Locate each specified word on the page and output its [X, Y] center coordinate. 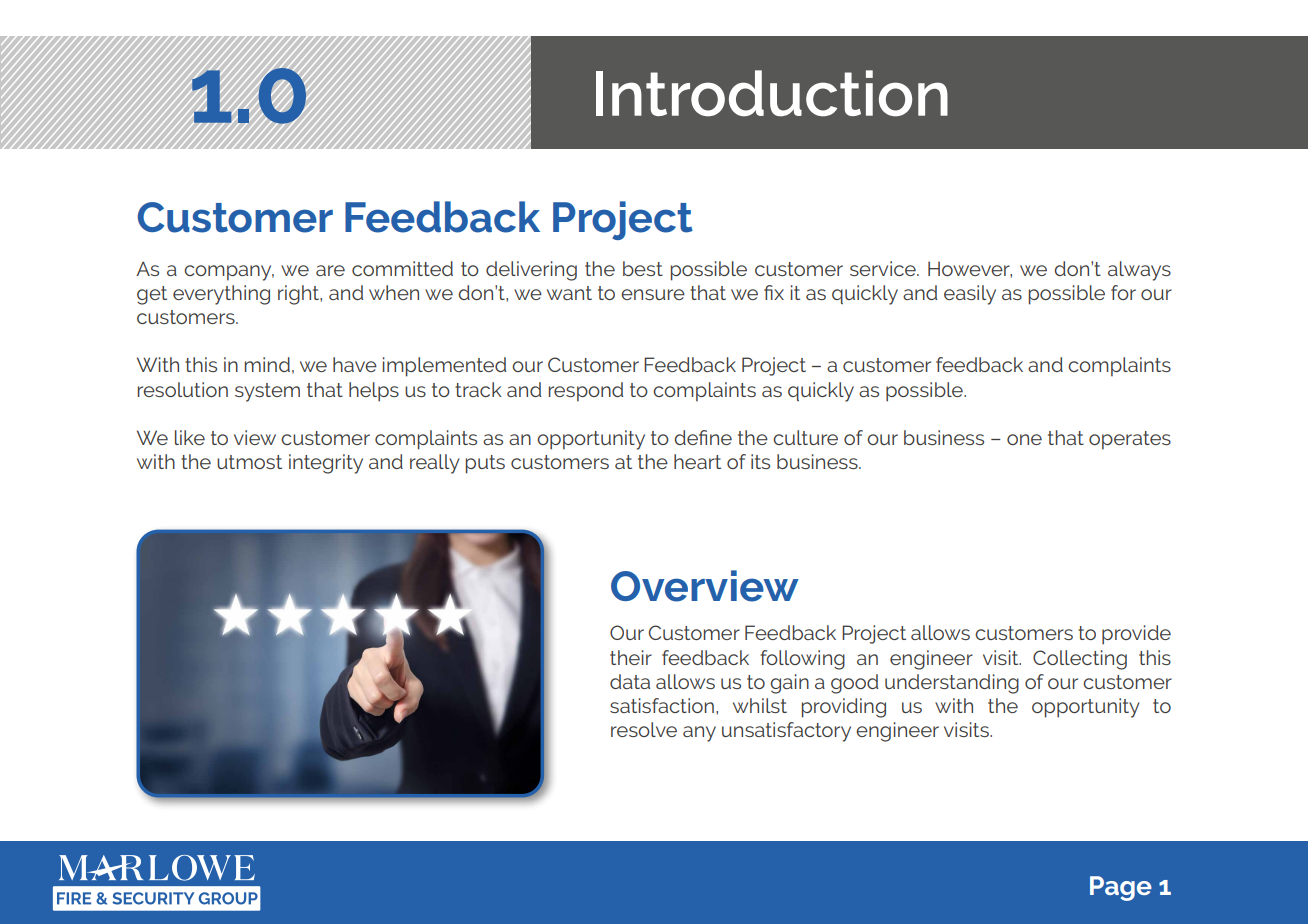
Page [1121, 888]
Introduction [772, 93]
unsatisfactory [786, 732]
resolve [644, 729]
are [330, 270]
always [1139, 271]
